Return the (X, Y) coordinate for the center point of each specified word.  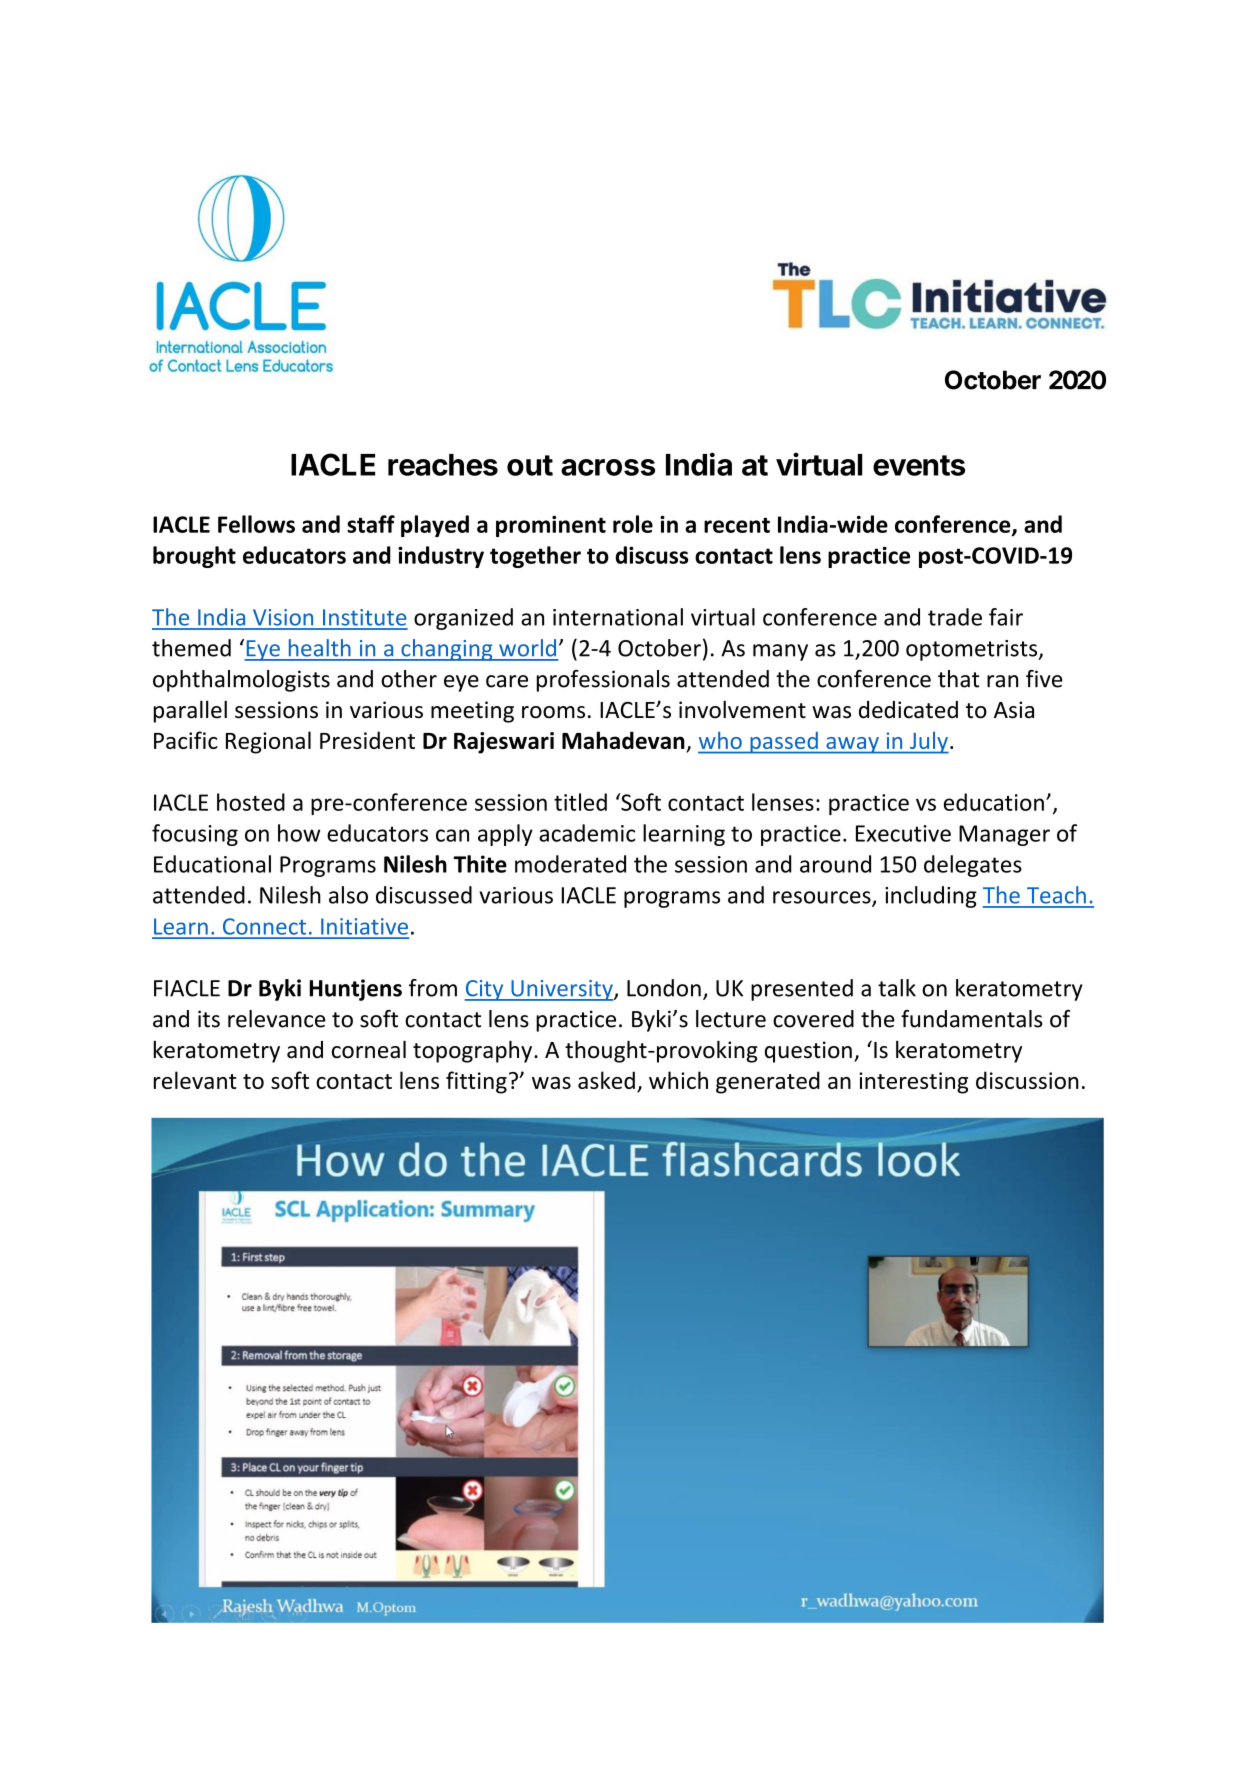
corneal (369, 1049)
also (348, 895)
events (919, 465)
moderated (570, 864)
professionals (603, 681)
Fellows (256, 524)
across (608, 467)
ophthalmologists (241, 681)
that (959, 679)
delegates (973, 866)
